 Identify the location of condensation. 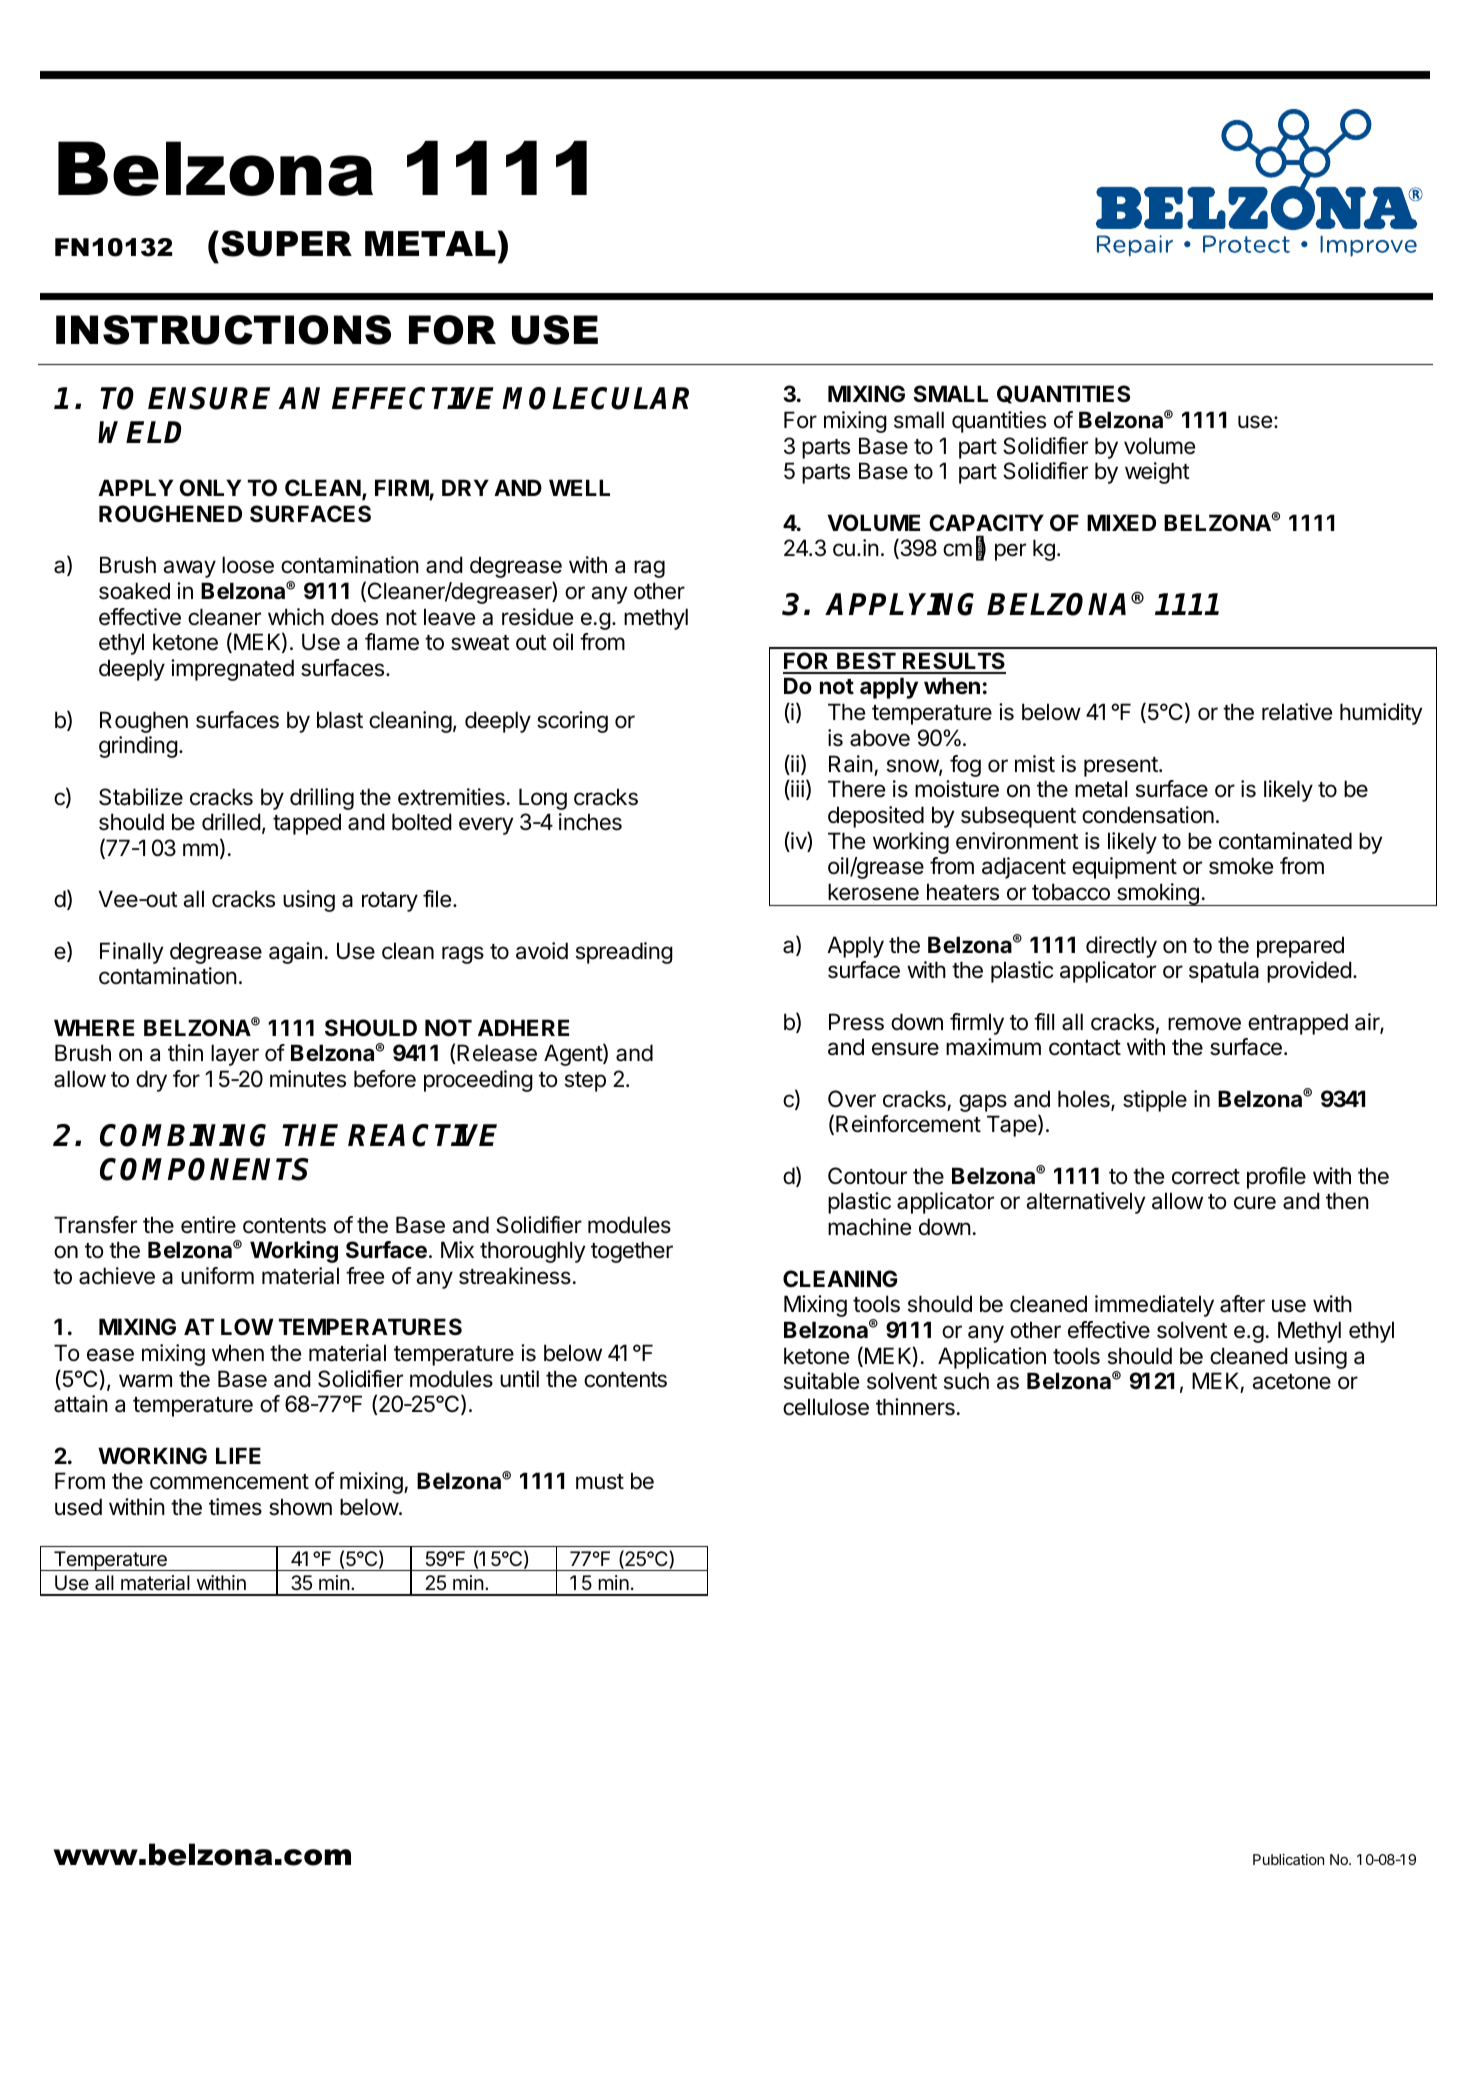
(1148, 815).
